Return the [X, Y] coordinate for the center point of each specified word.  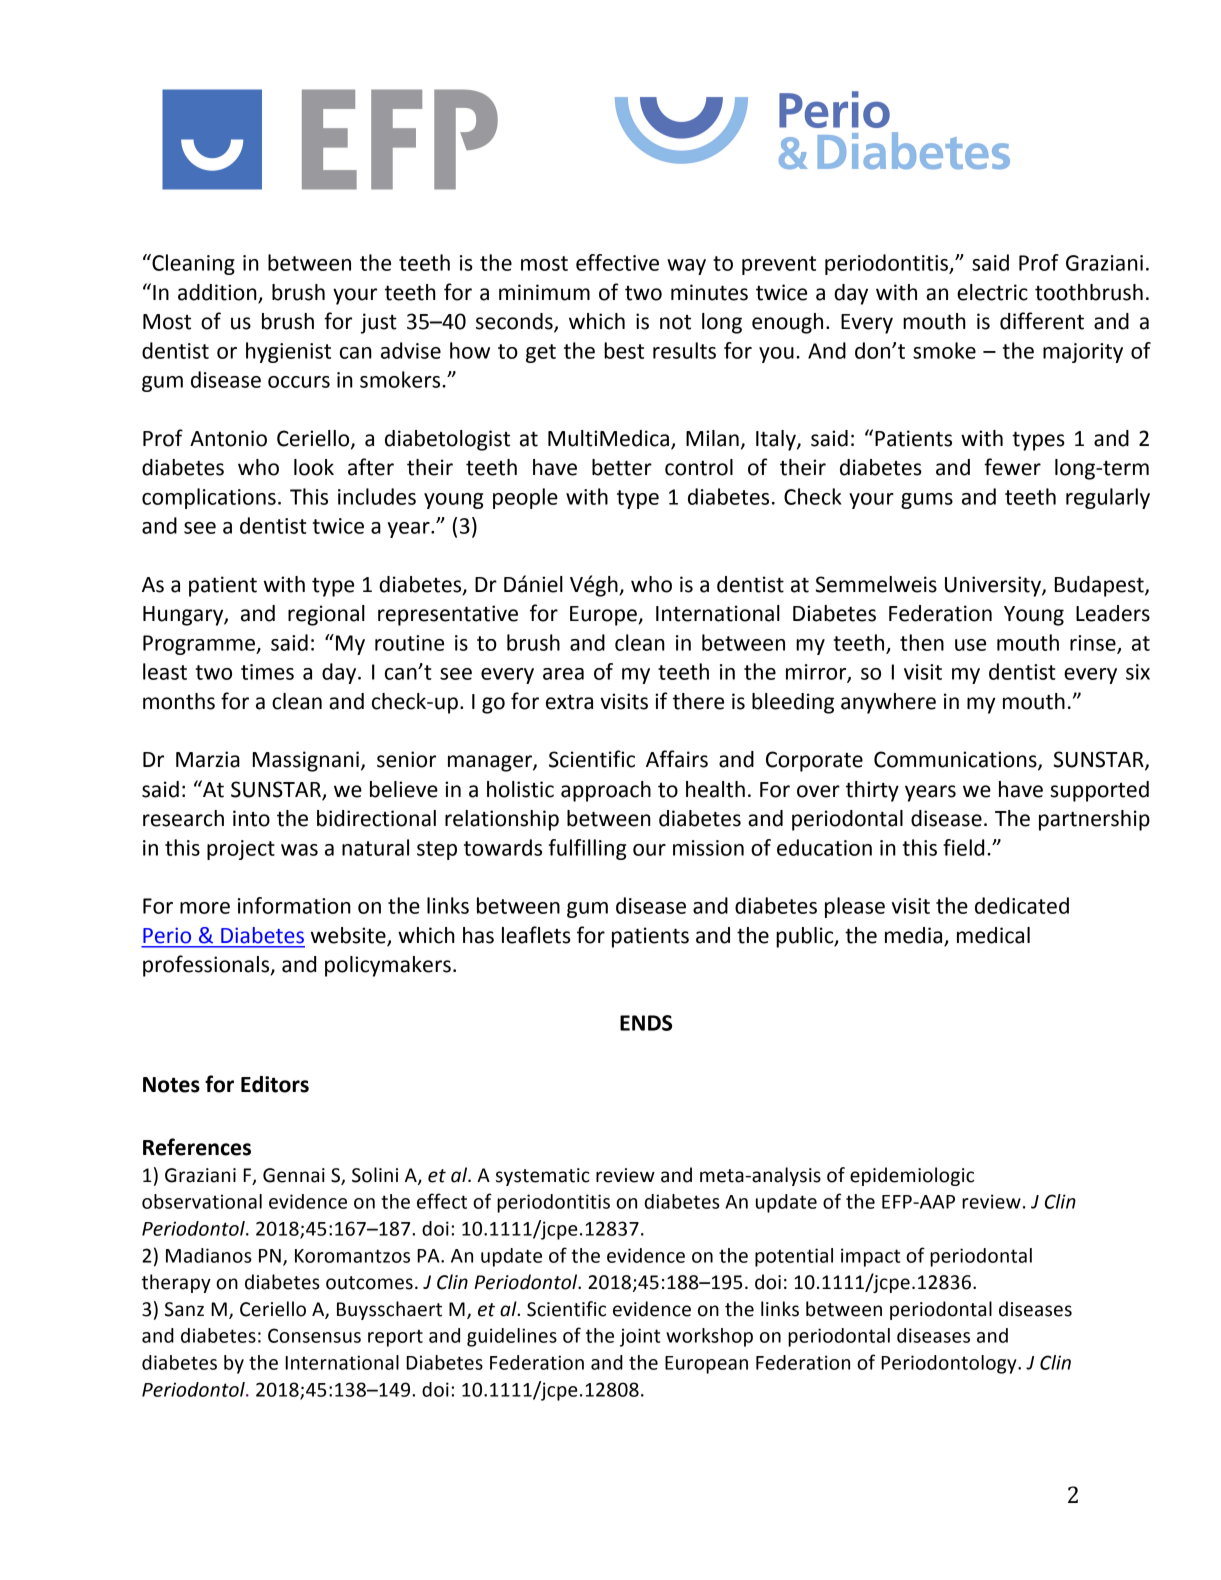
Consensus [314, 1335]
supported [1099, 791]
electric [992, 292]
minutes [709, 292]
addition [218, 293]
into [251, 818]
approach [606, 791]
